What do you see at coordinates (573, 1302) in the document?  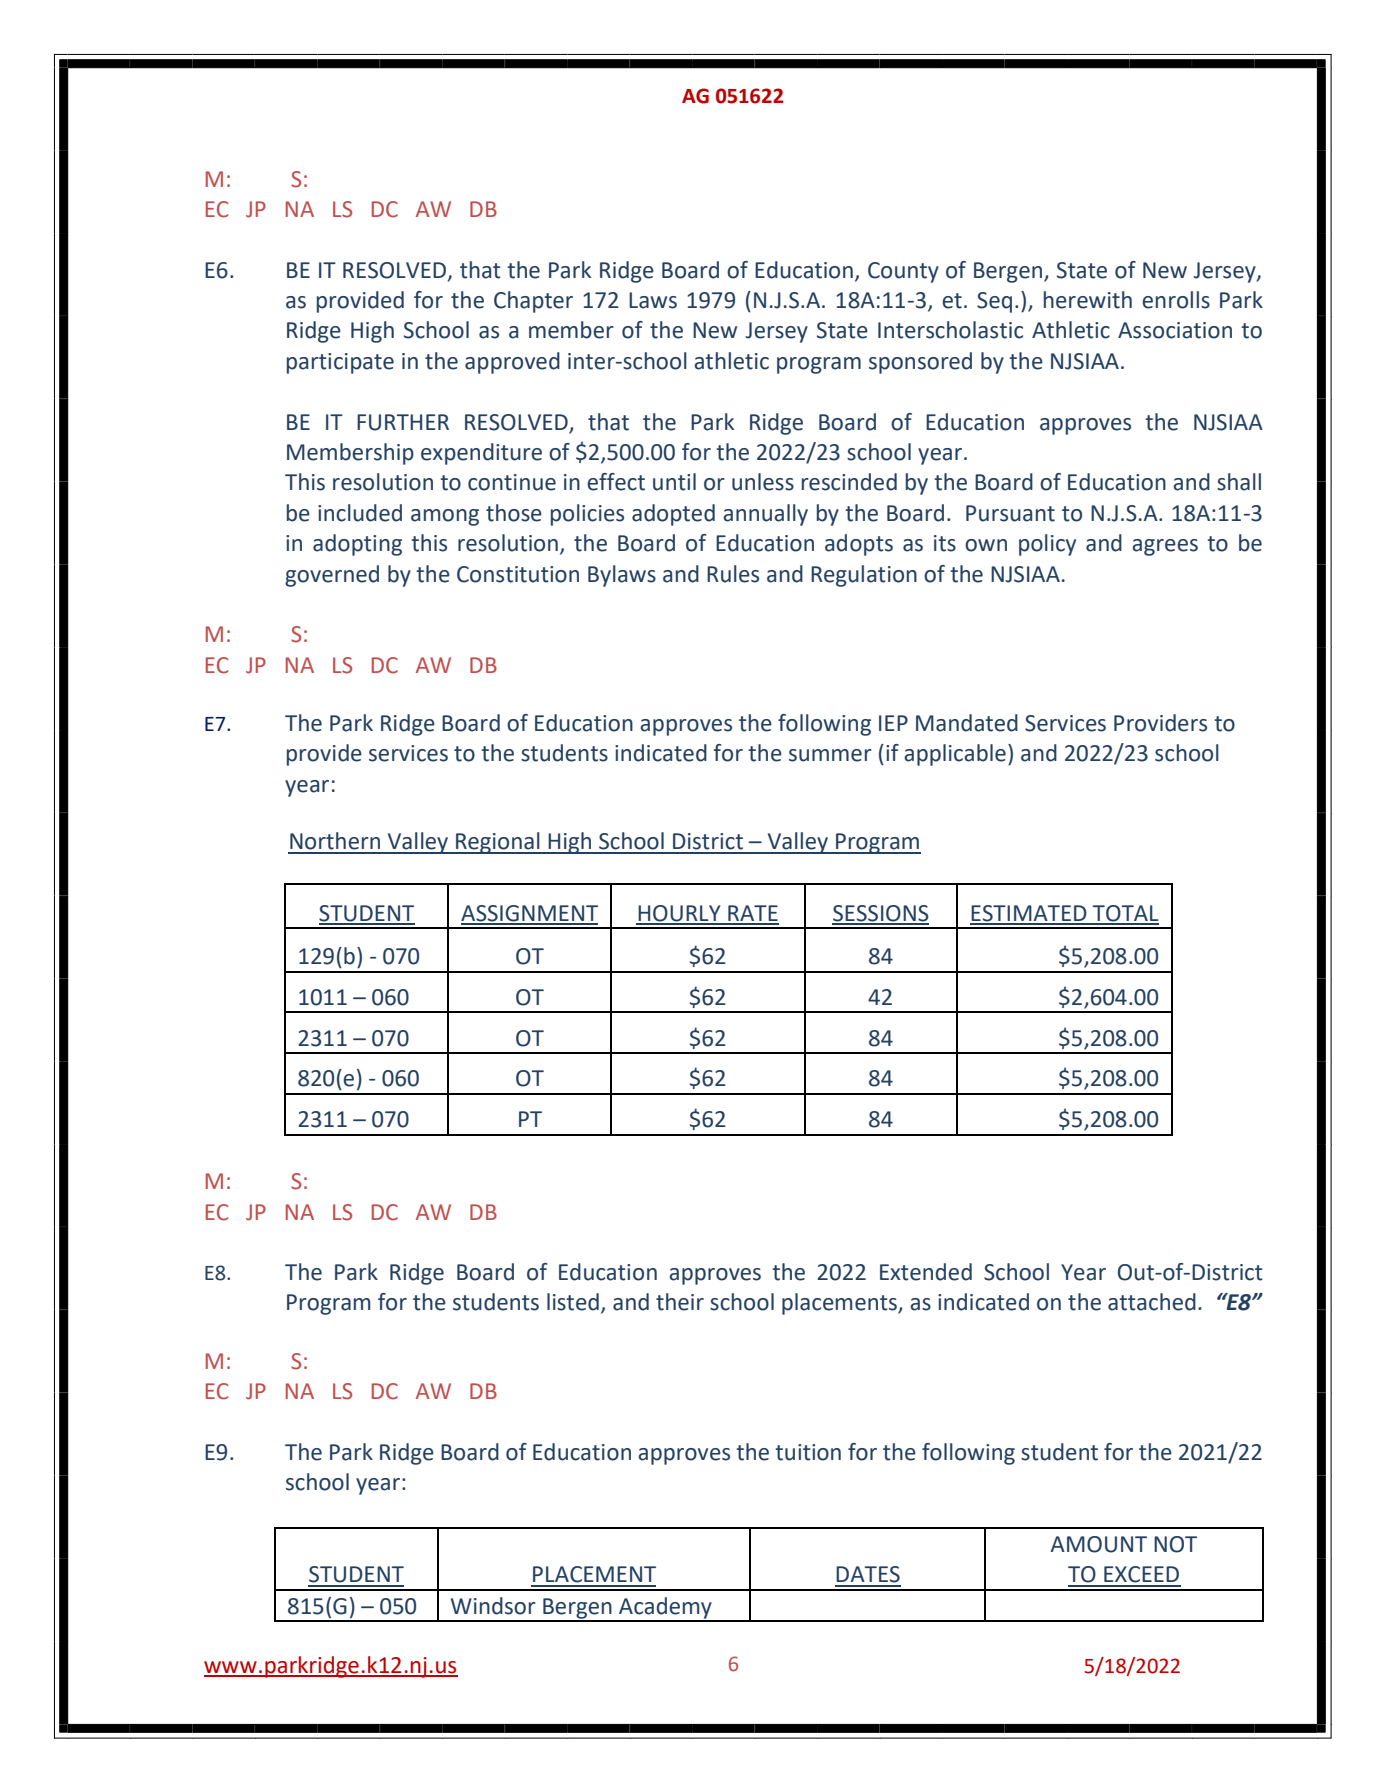 I see `listed` at bounding box center [573, 1302].
